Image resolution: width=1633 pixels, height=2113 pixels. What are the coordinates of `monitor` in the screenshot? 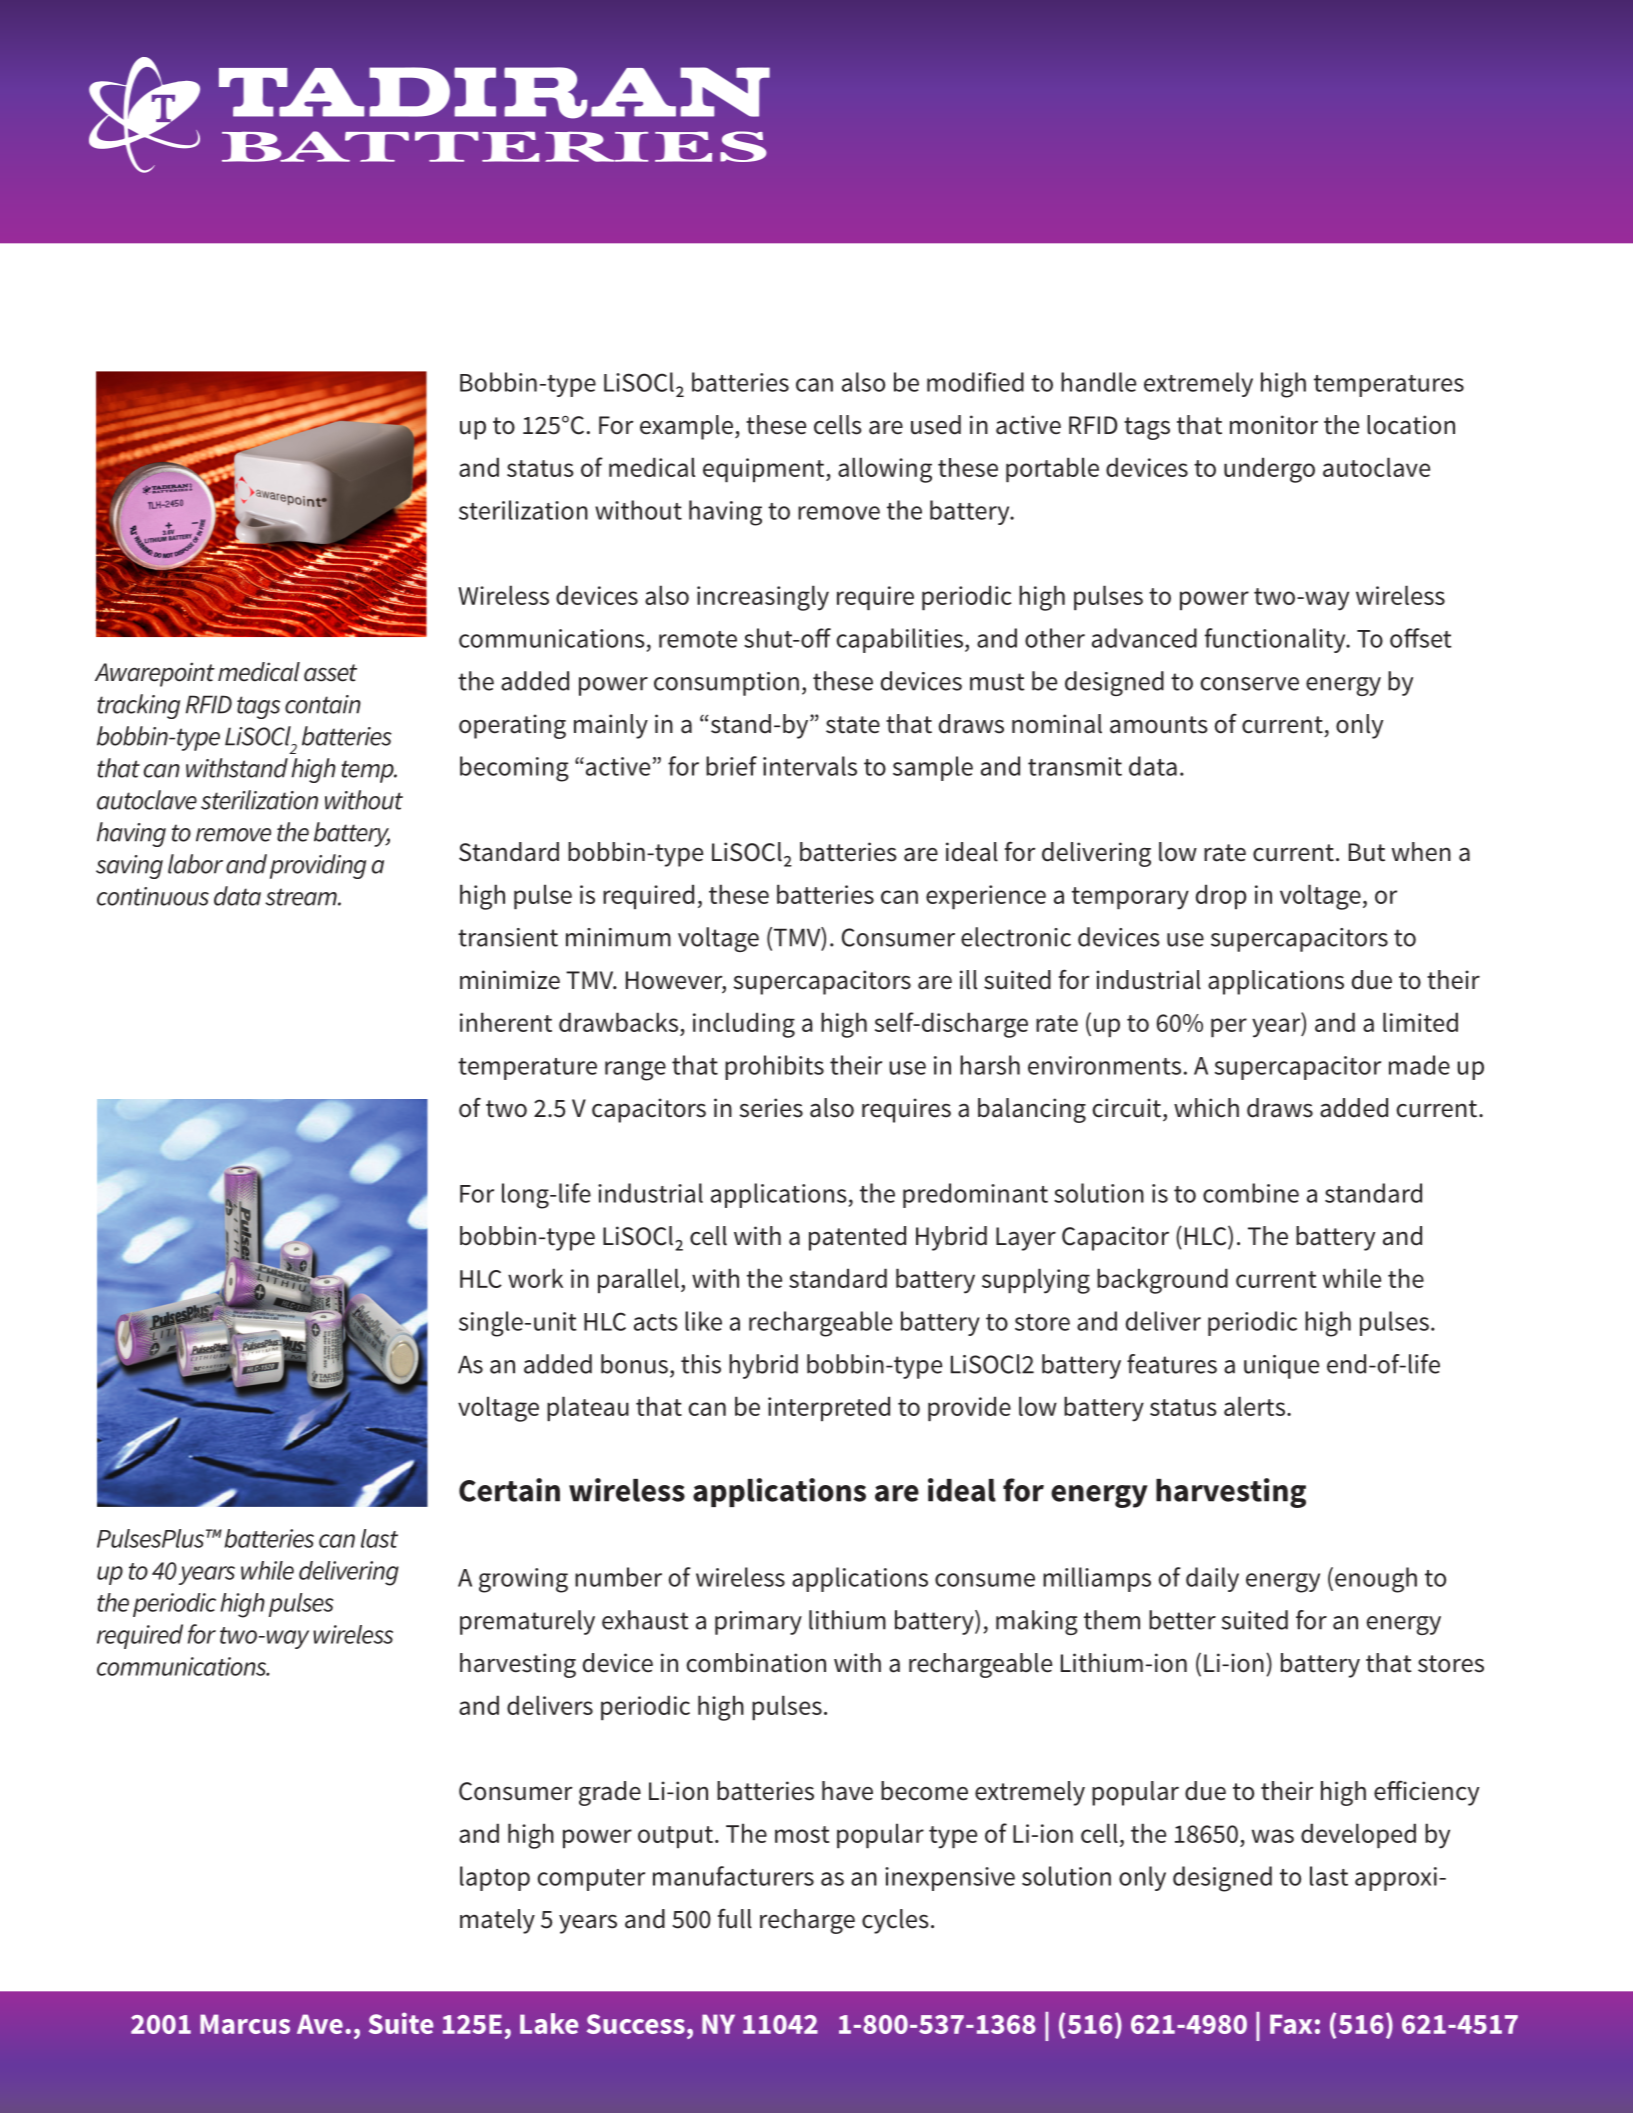 It's located at (1274, 425).
